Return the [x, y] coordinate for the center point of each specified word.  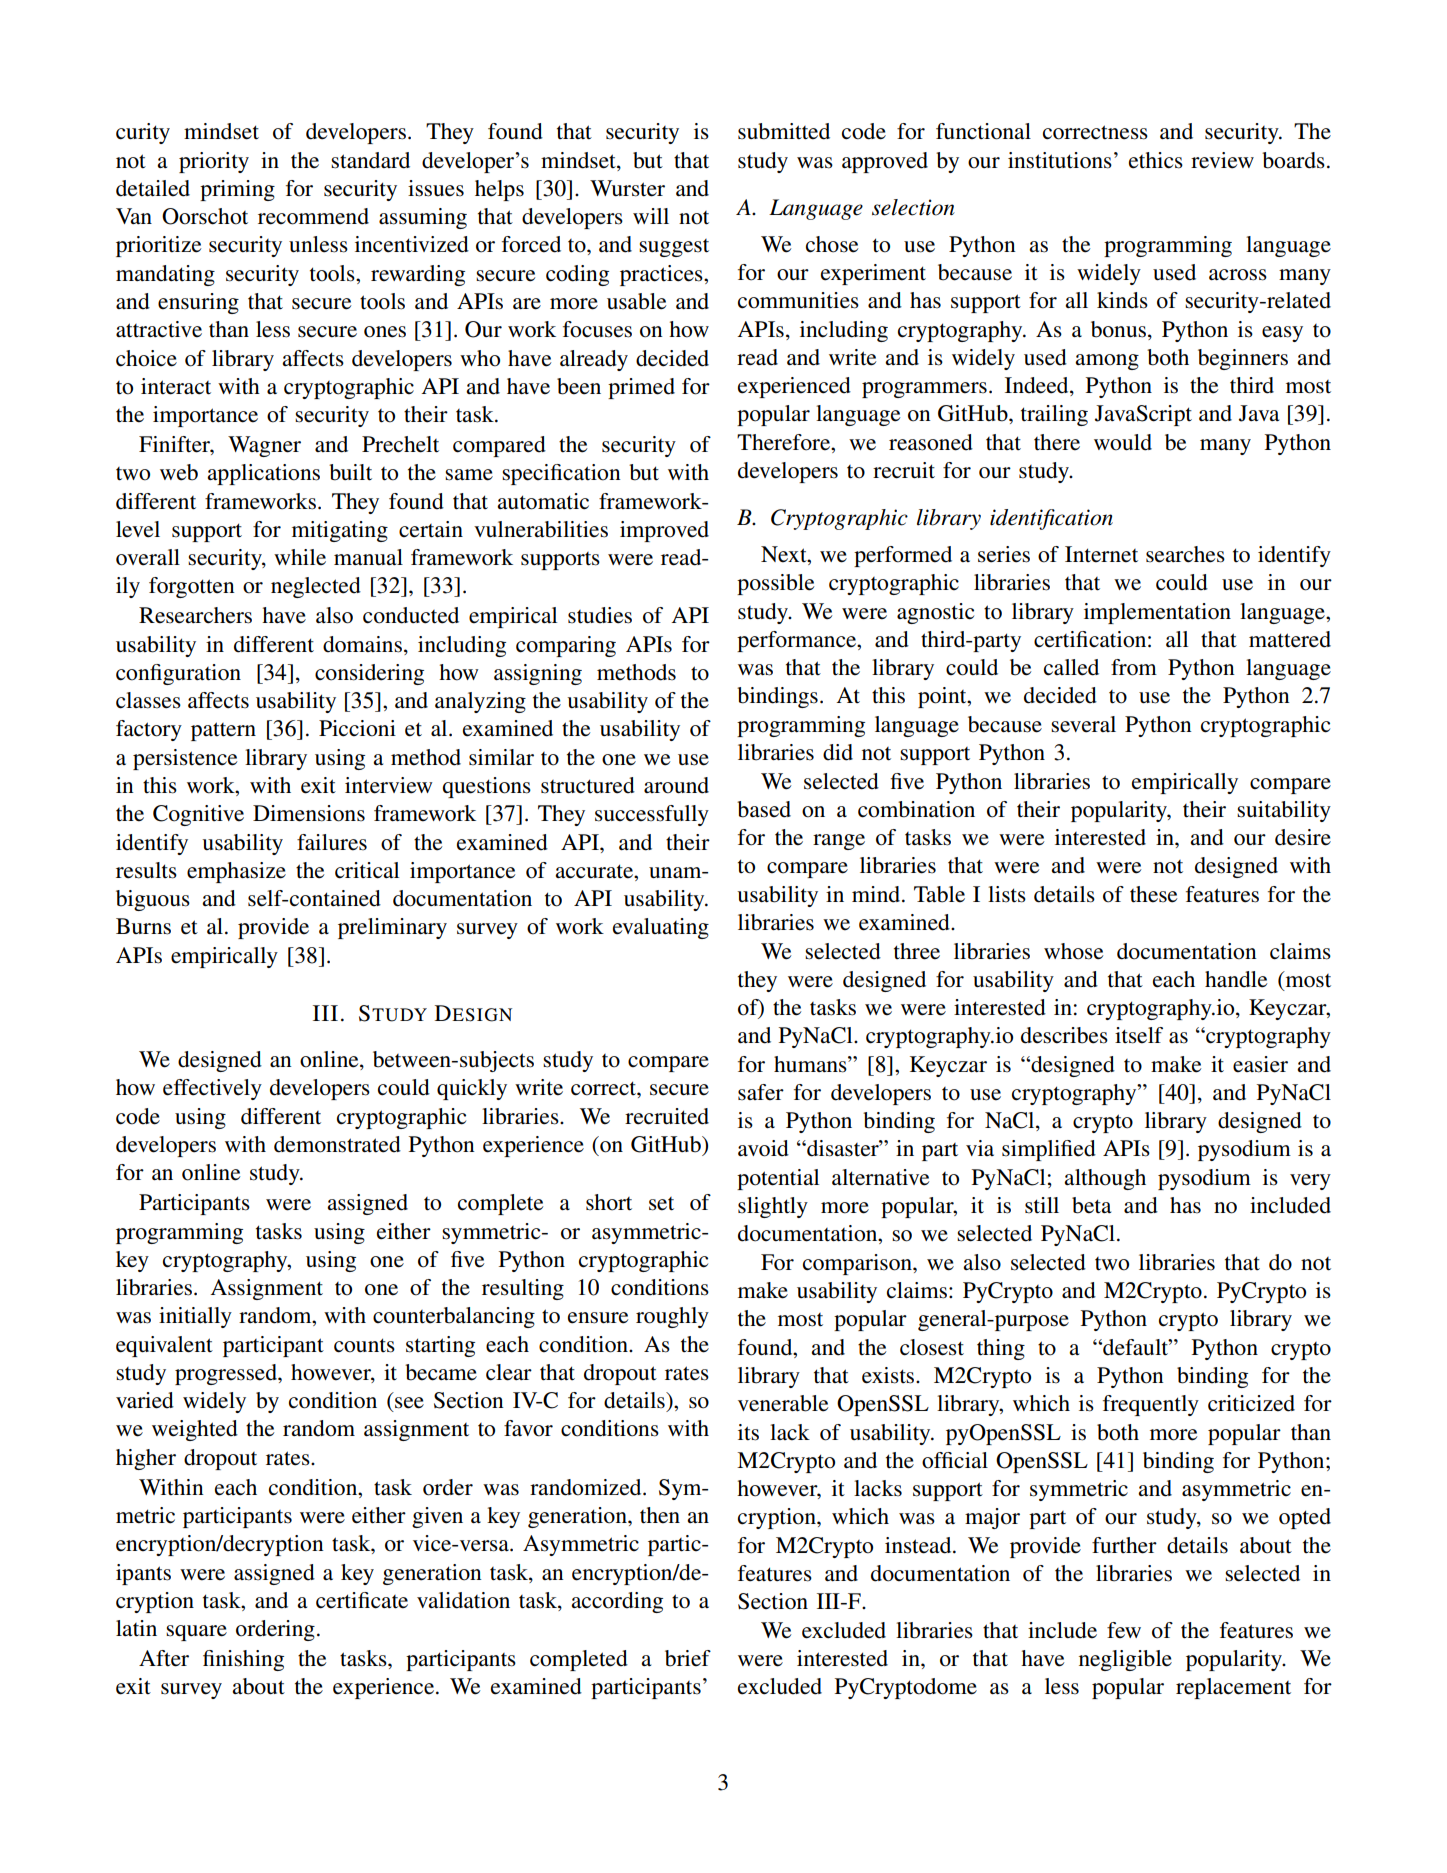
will [651, 216]
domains [362, 644]
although [1105, 1179]
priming [237, 190]
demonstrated [337, 1144]
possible [775, 584]
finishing [243, 1660]
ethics [1156, 160]
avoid [763, 1148]
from [1134, 667]
